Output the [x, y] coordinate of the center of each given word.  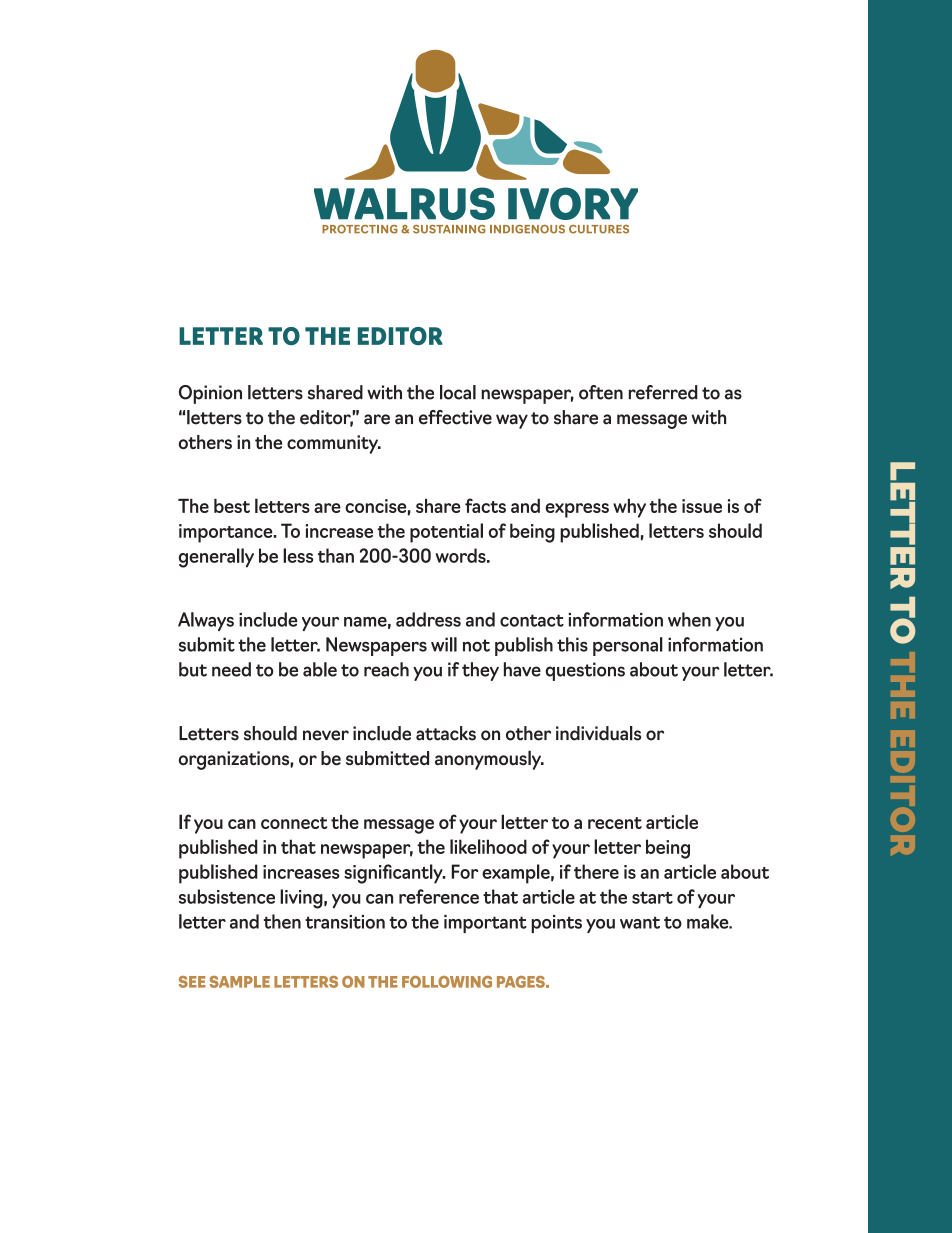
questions [585, 671]
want [640, 922]
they [480, 671]
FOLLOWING [447, 982]
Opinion [210, 394]
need [231, 669]
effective [455, 417]
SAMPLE [240, 982]
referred [663, 392]
